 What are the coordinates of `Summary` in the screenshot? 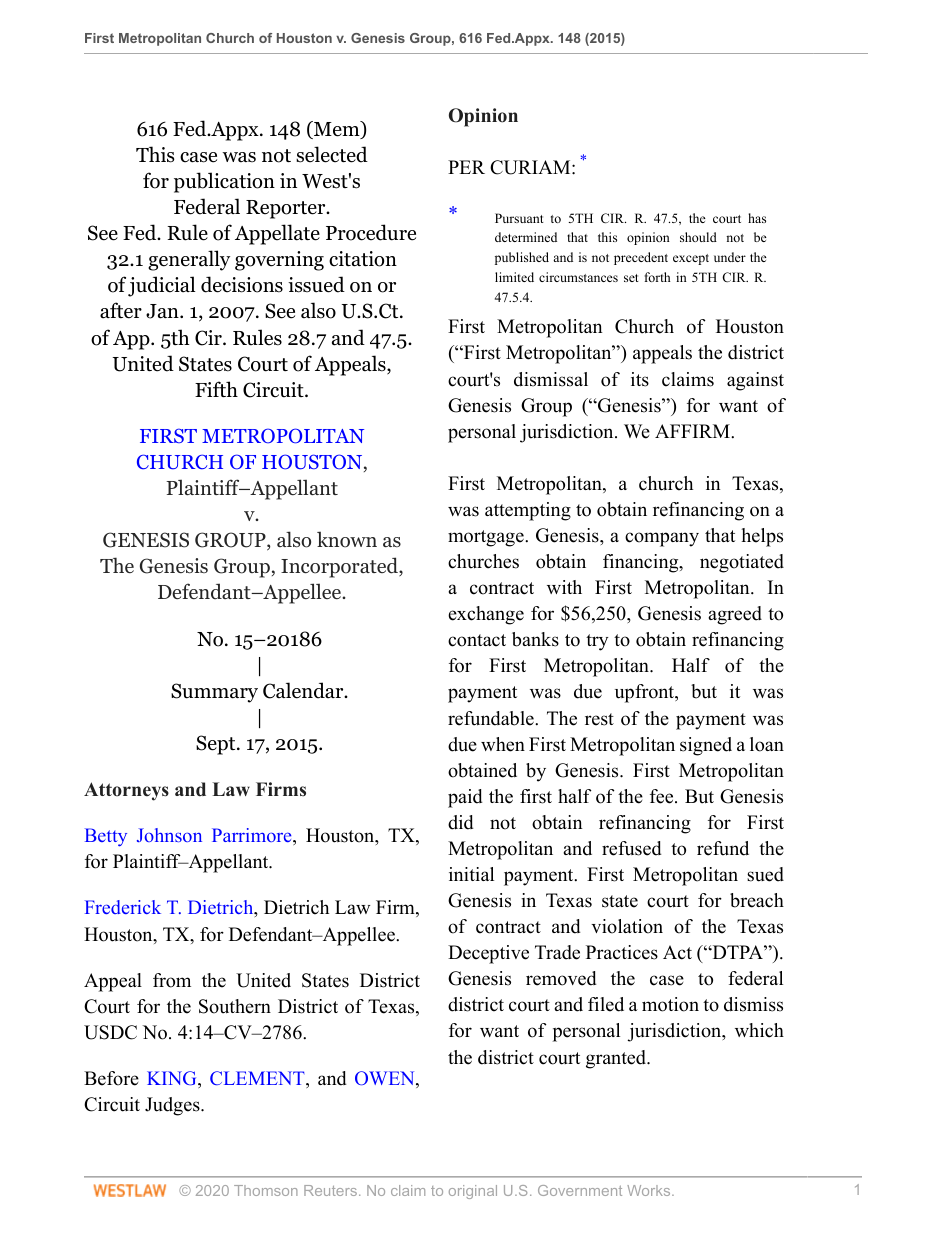 It's located at (214, 693).
